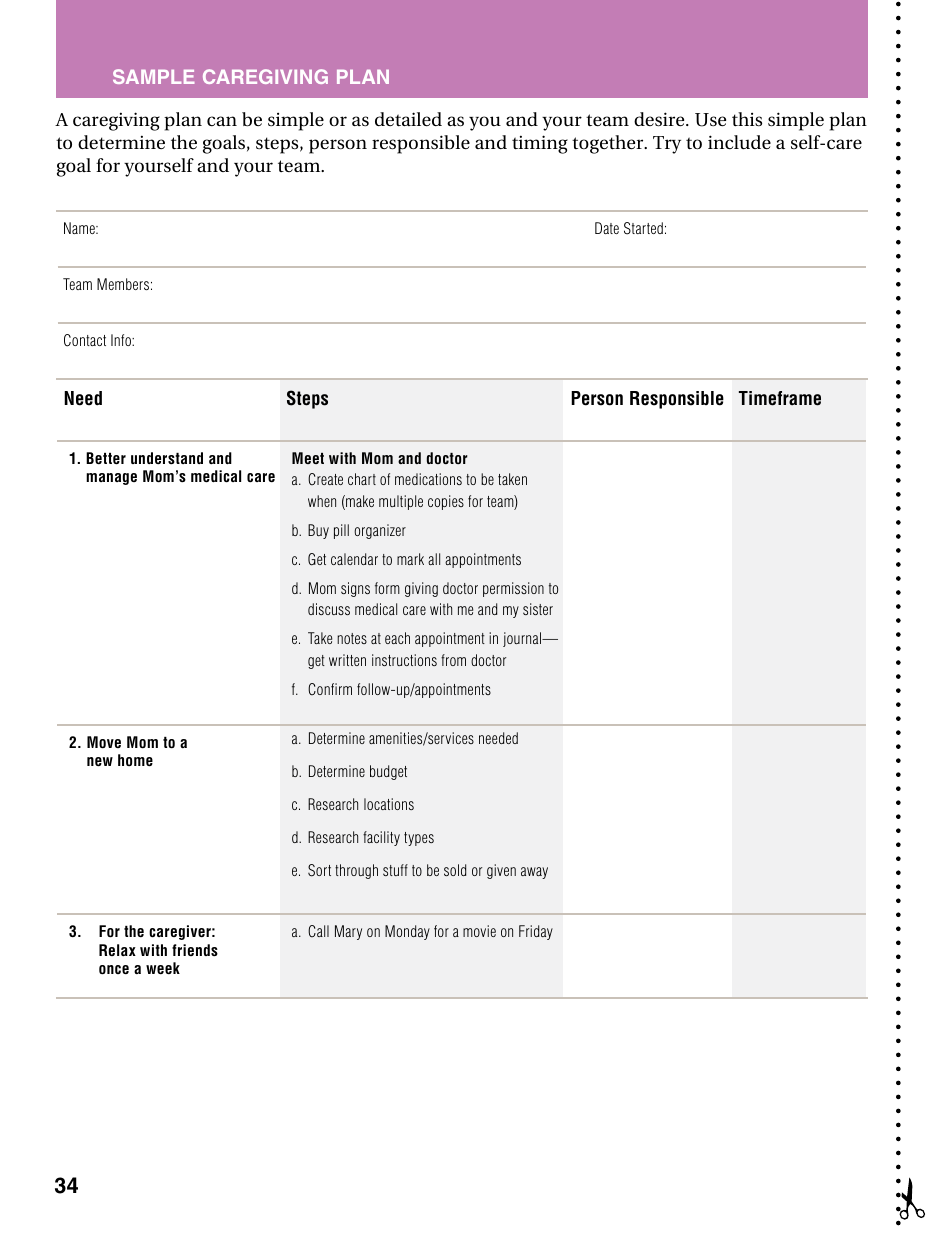 The image size is (952, 1233). Describe the element at coordinates (122, 340) in the screenshot. I see `Info` at that location.
